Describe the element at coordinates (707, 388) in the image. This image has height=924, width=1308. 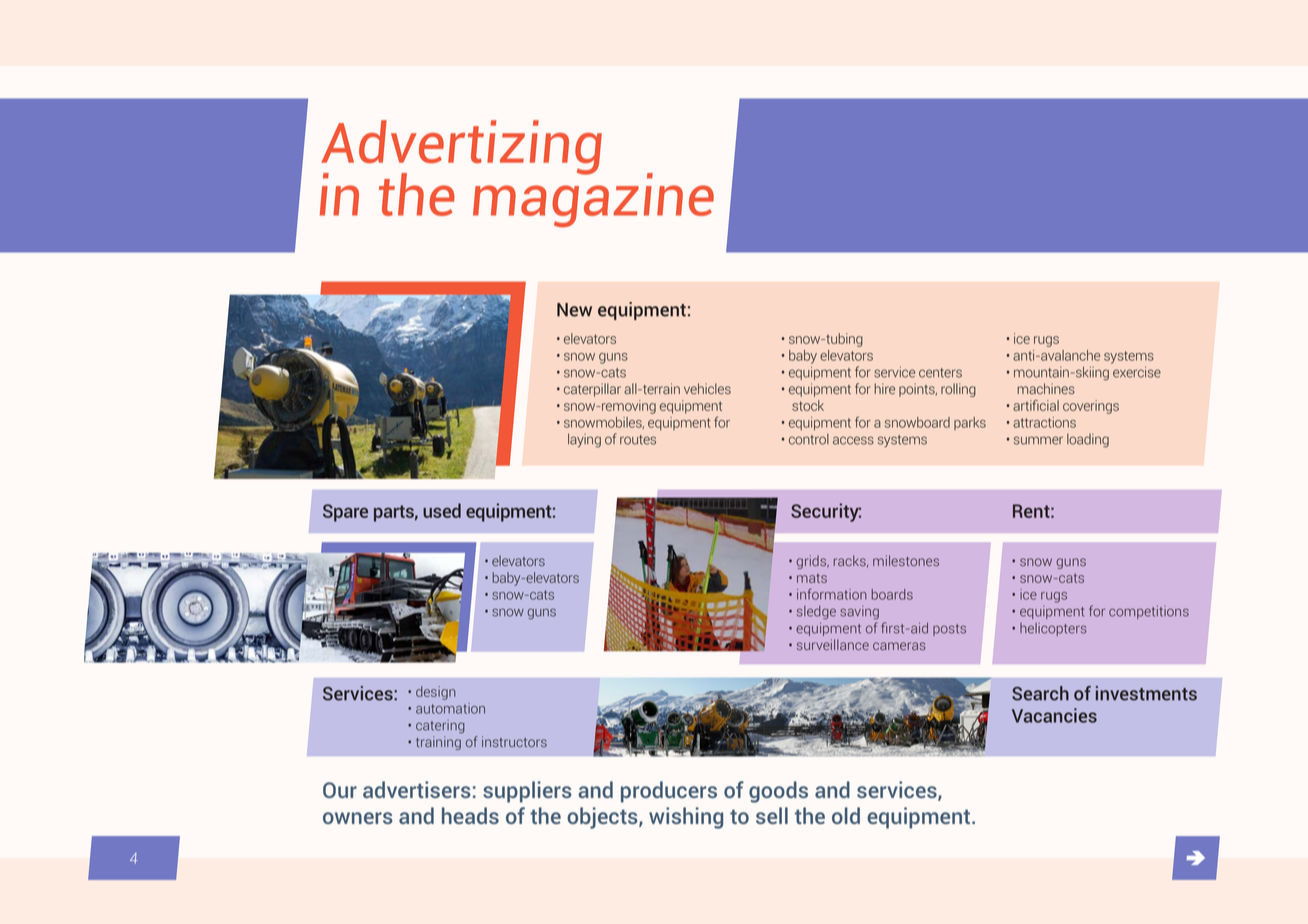
I see `vehicles` at that location.
